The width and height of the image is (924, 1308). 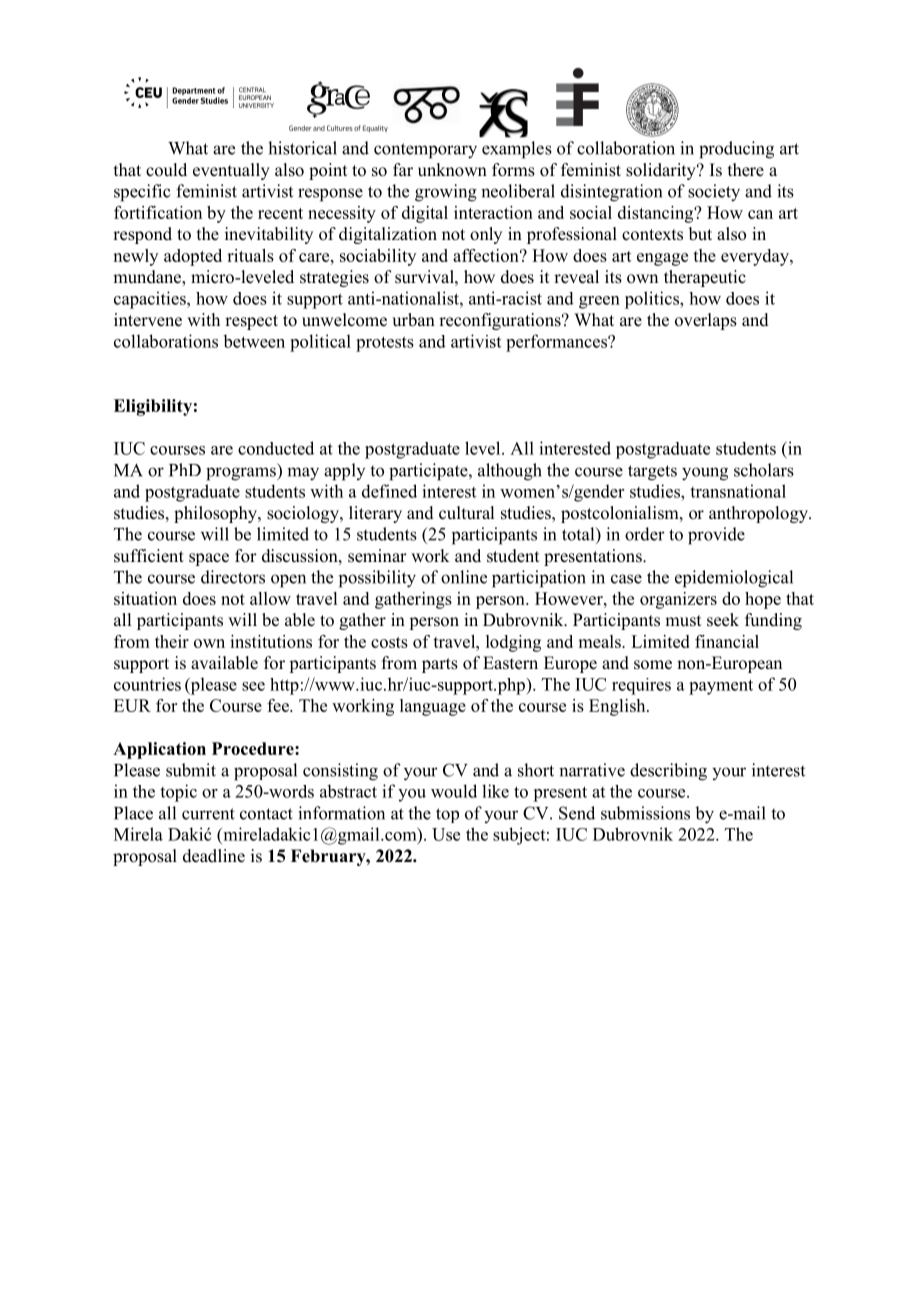 What do you see at coordinates (231, 171) in the image?
I see `eventually` at bounding box center [231, 171].
